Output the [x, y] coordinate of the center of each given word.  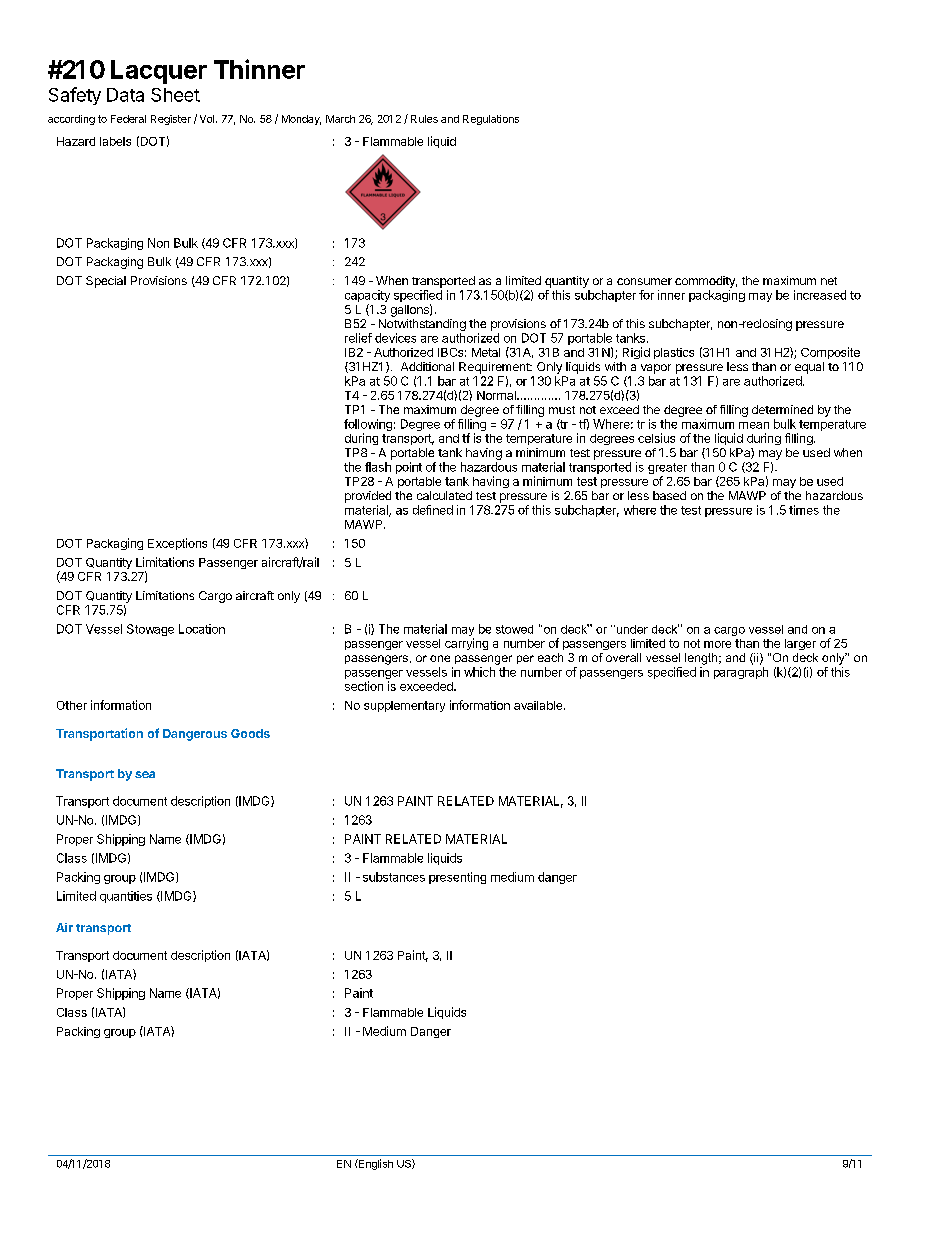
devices [395, 338]
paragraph [741, 673]
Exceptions [177, 544]
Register [171, 120]
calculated [444, 495]
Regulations [491, 120]
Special [106, 282]
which [479, 672]
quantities [126, 897]
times [804, 510]
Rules [424, 119]
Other [72, 705]
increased [820, 295]
